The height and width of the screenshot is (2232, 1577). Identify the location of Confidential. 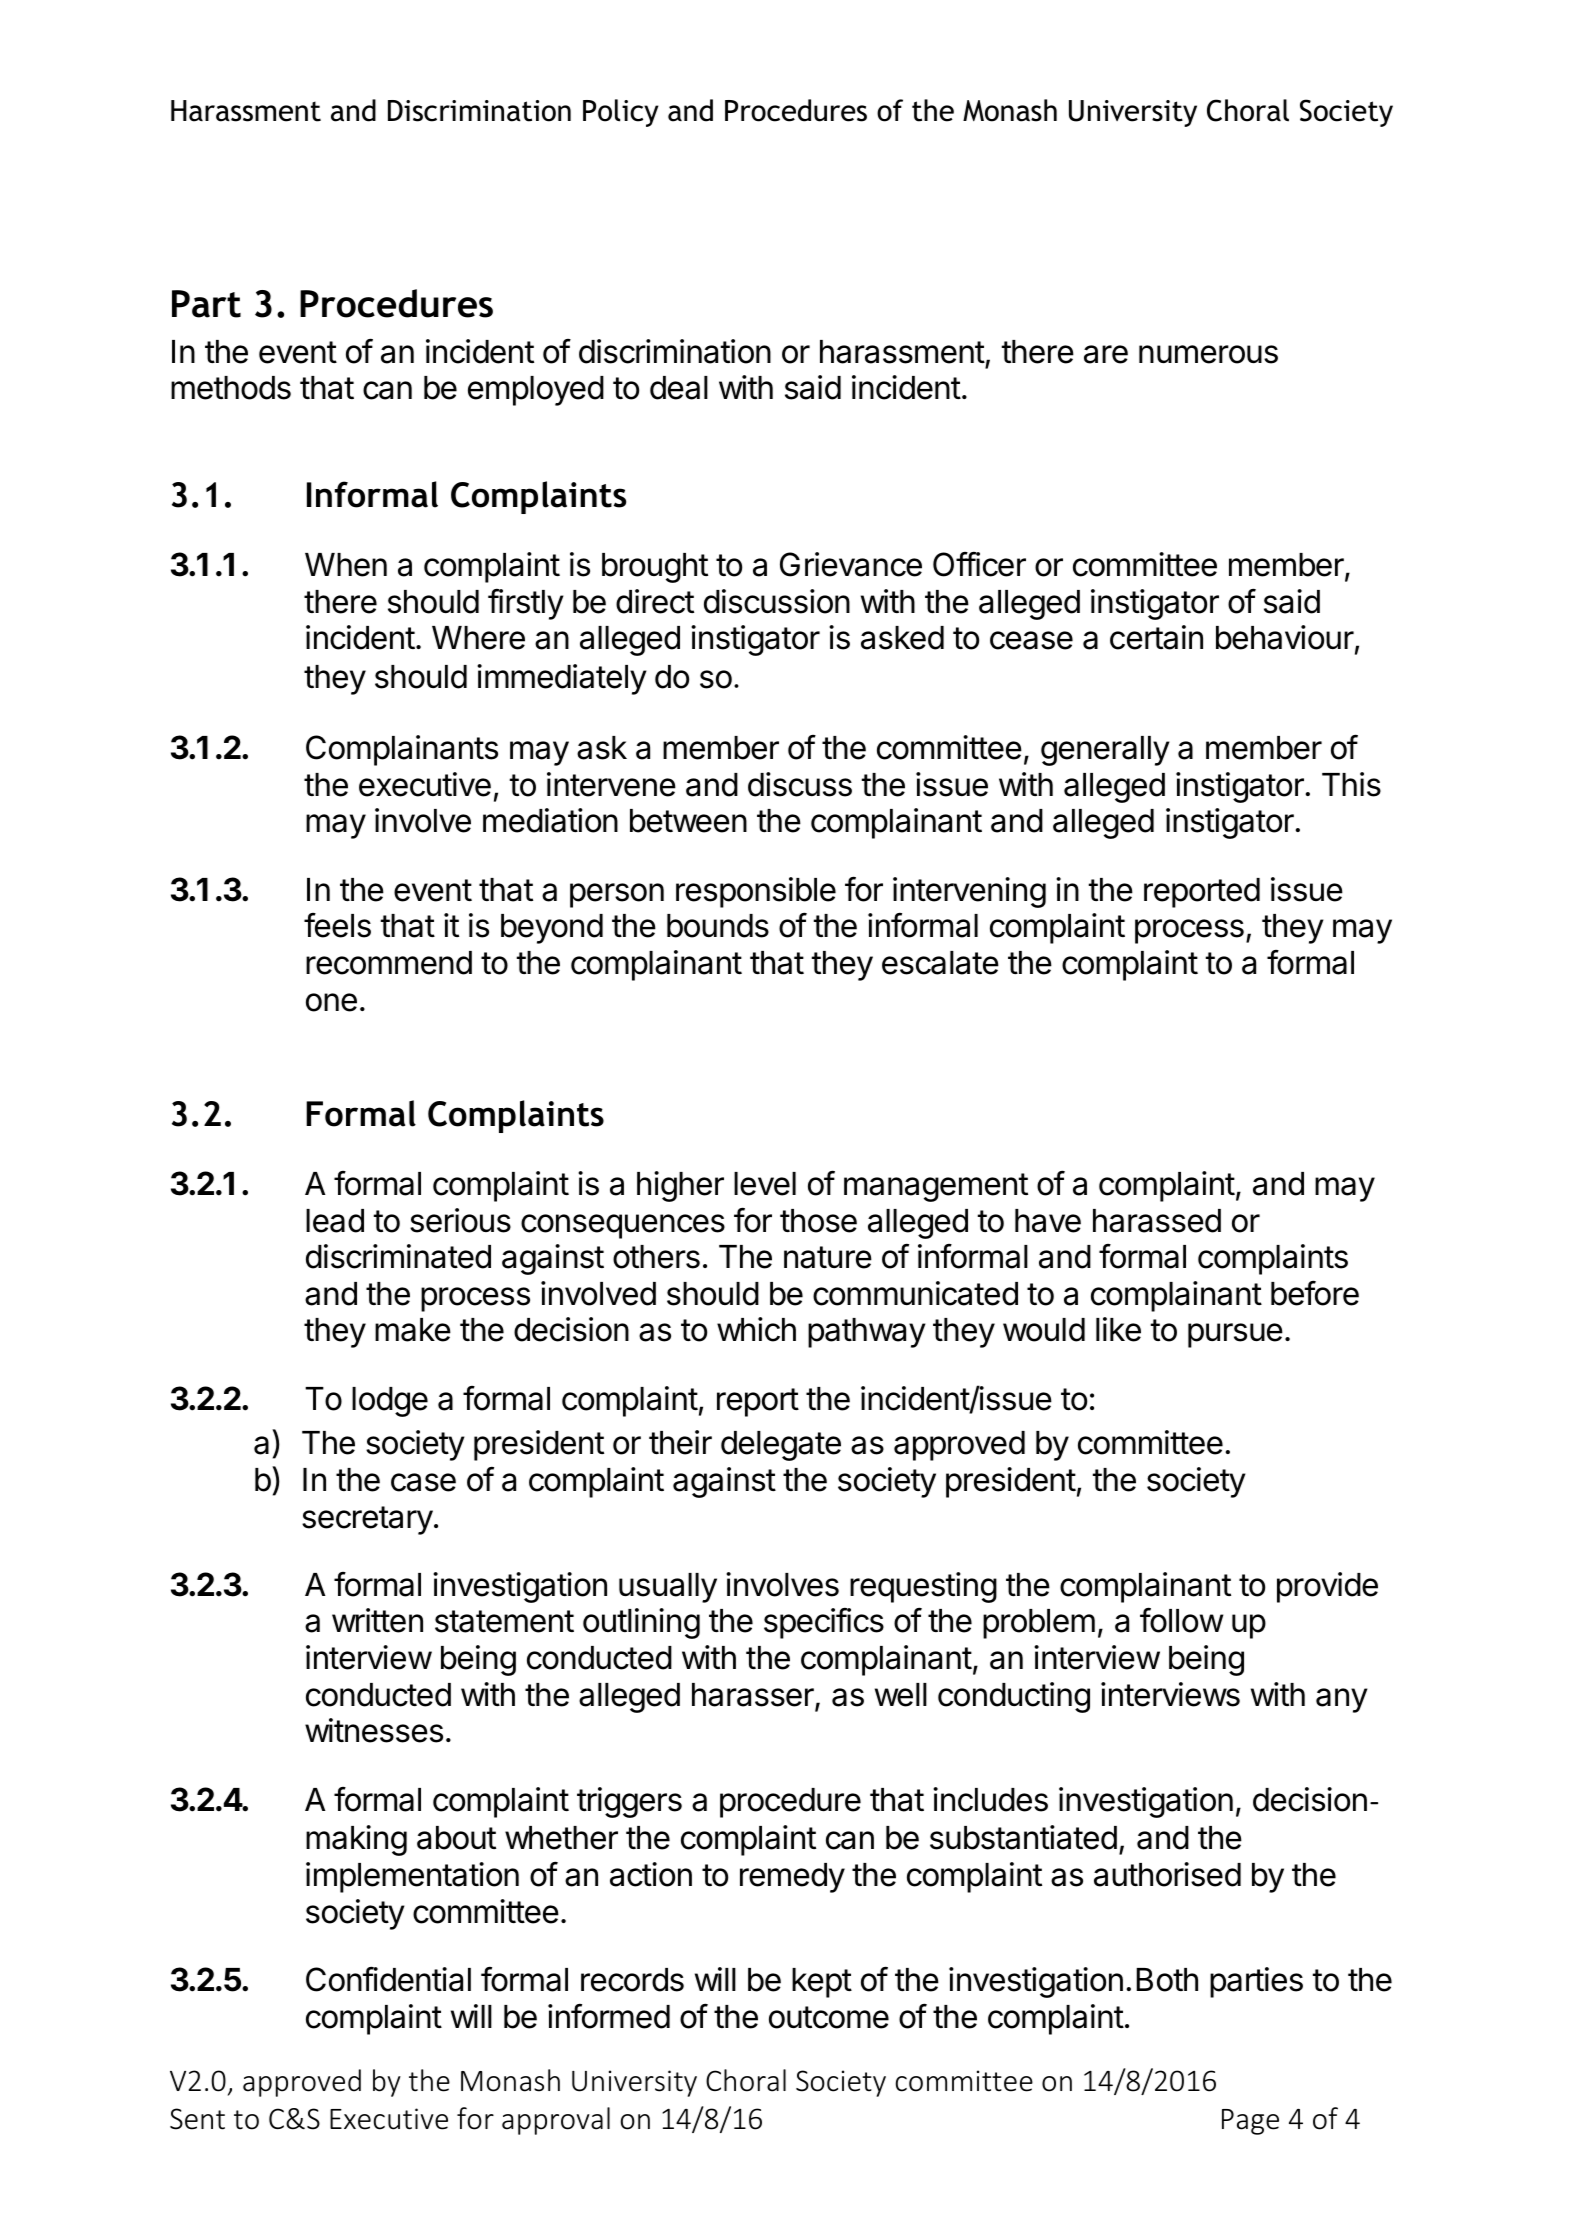
(388, 1979).
